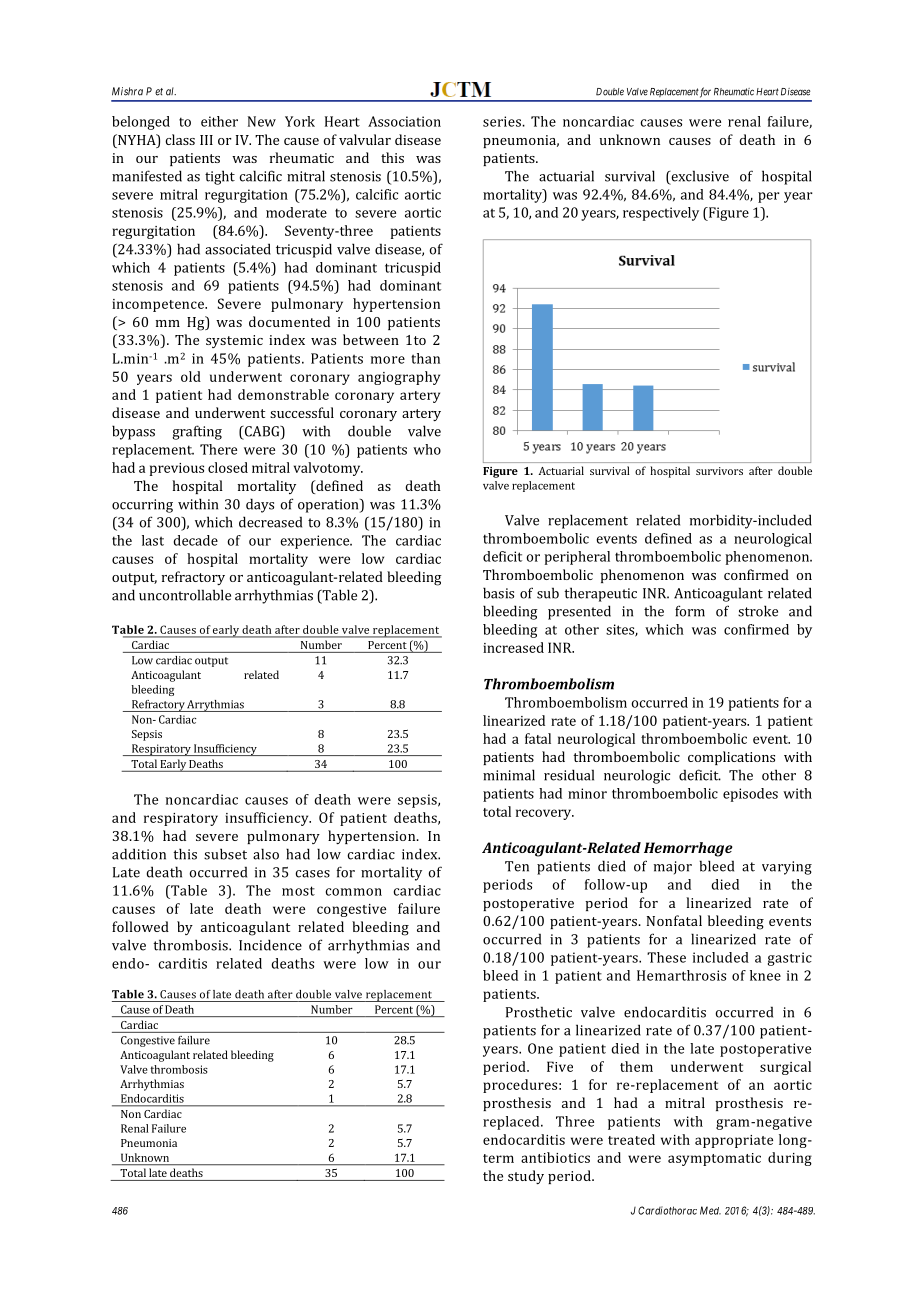 The width and height of the document is (924, 1308). I want to click on form, so click(690, 611).
